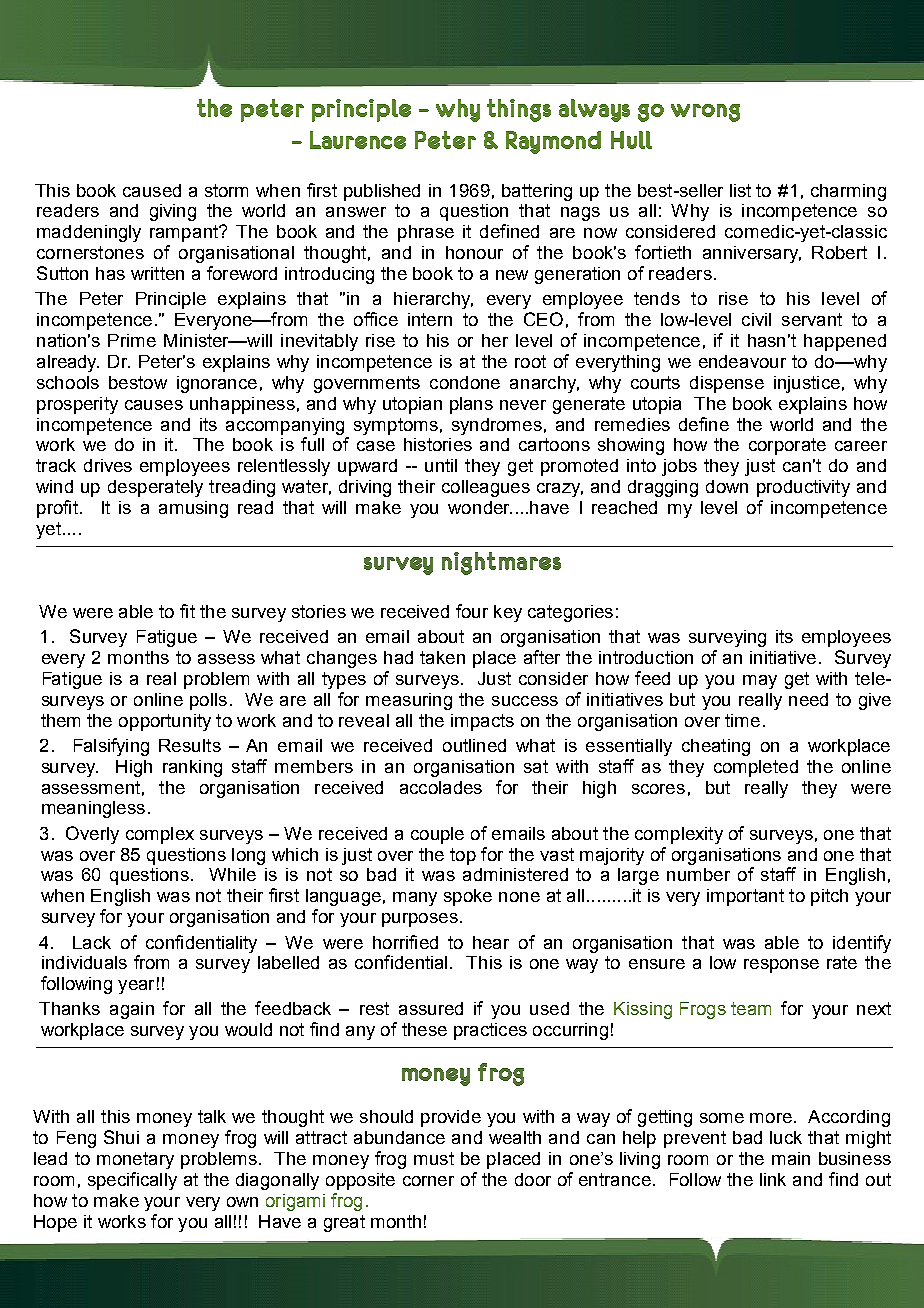  I want to click on list, so click(740, 190).
